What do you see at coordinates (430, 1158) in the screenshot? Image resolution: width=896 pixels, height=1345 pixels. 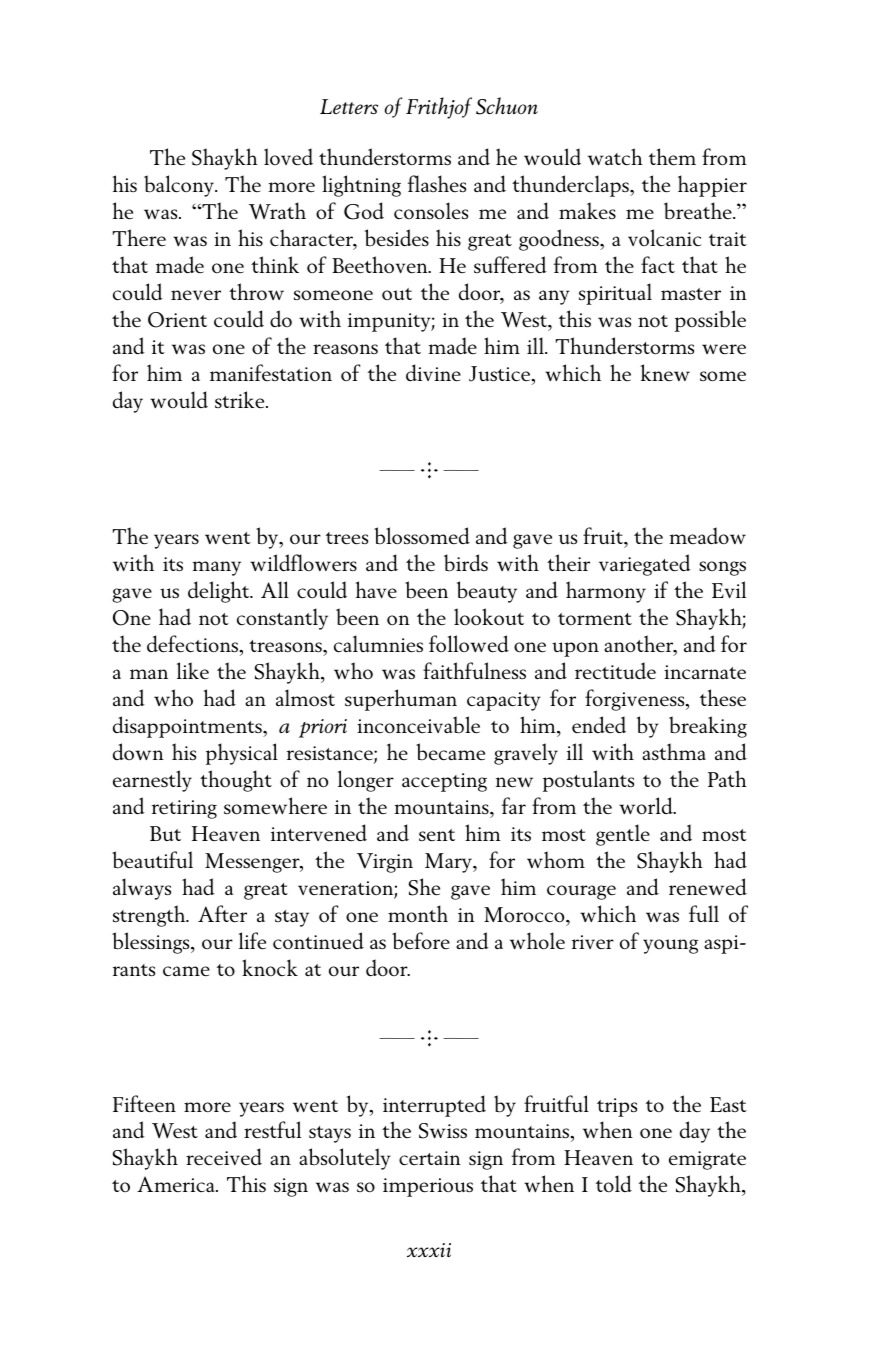 I see `certain` at bounding box center [430, 1158].
